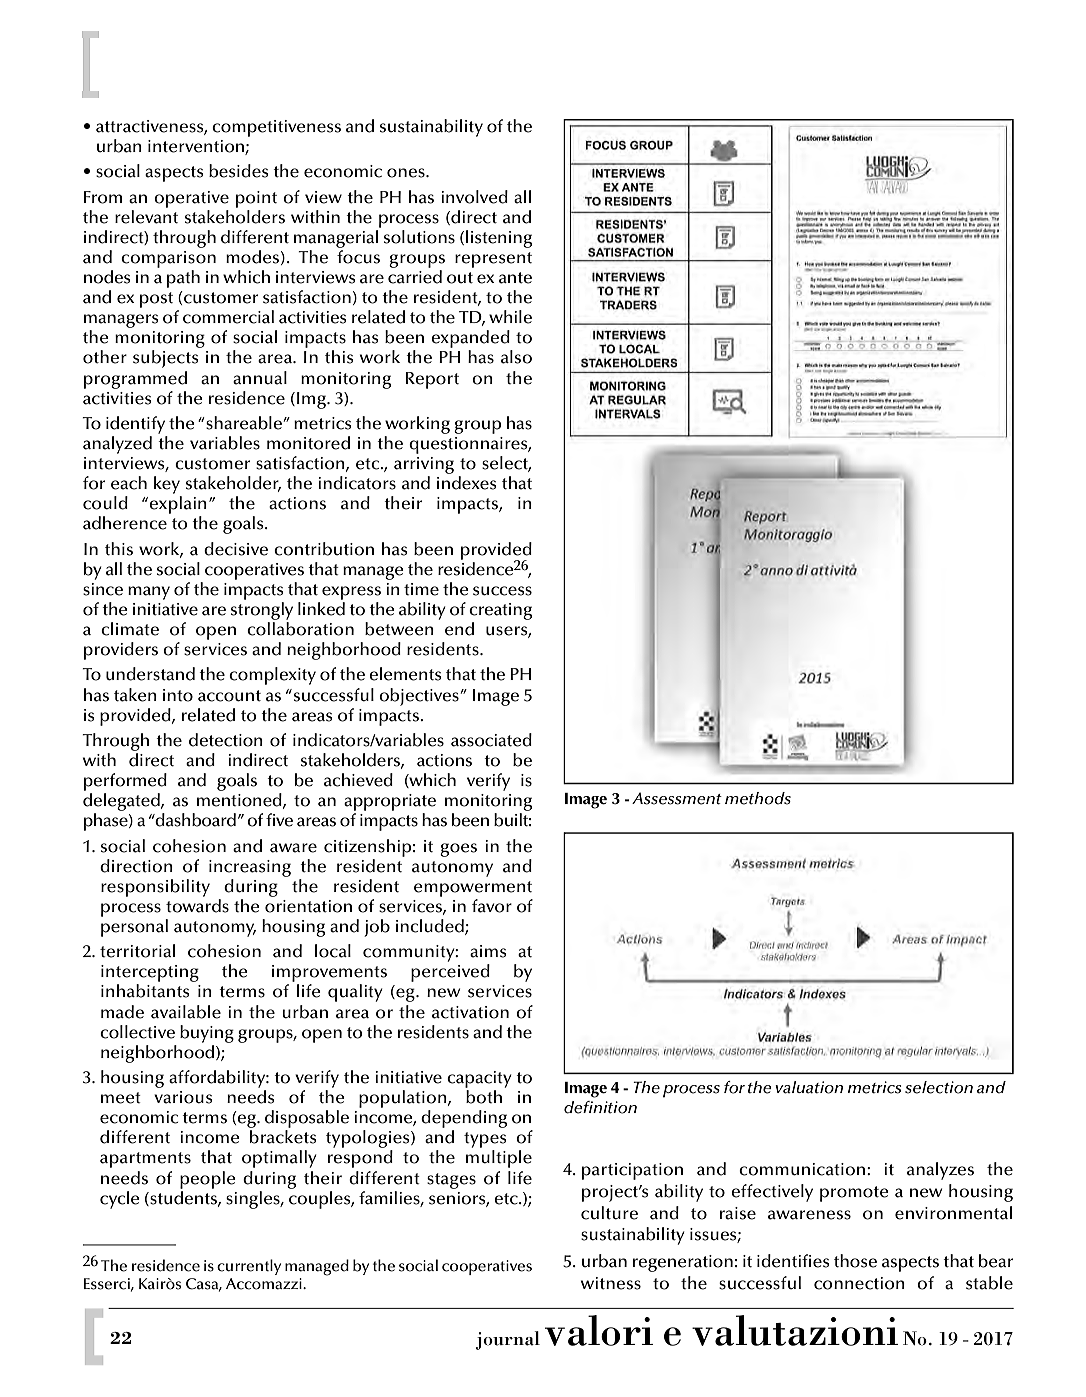 This screenshot has height=1397, width=1086. I want to click on listening, so click(499, 239).
